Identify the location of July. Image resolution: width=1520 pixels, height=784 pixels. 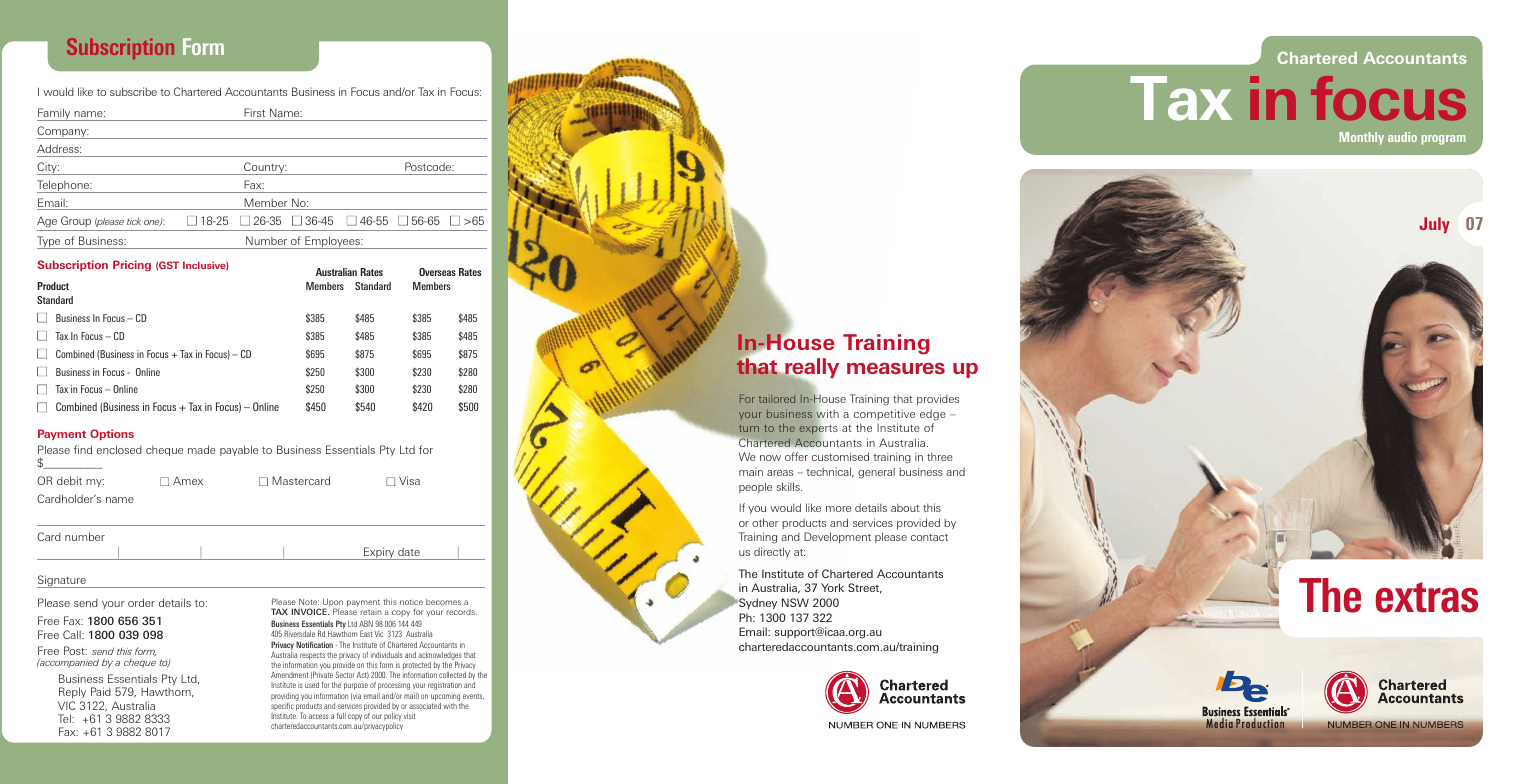
(1434, 225).
